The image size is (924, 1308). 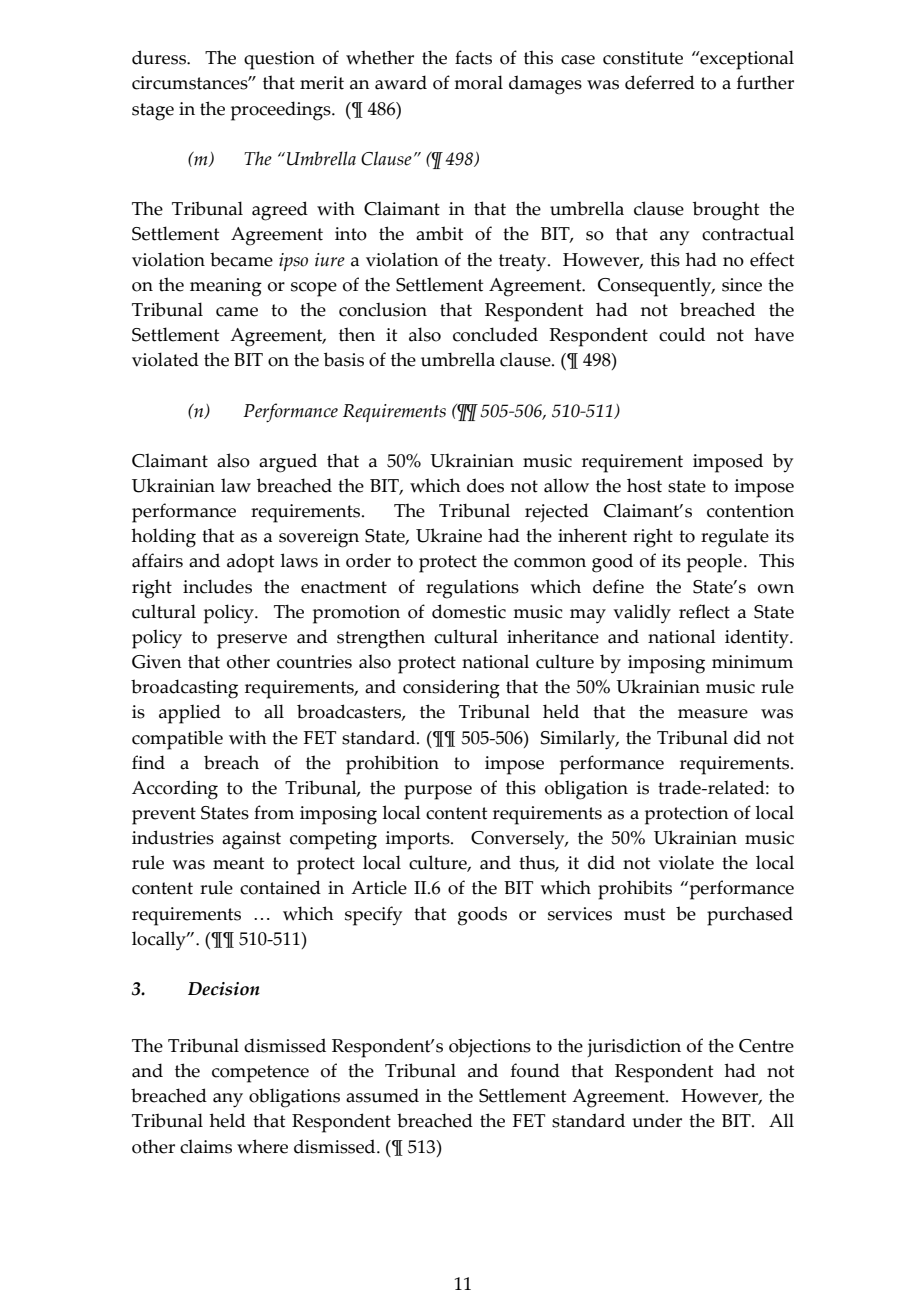 What do you see at coordinates (704, 611) in the screenshot?
I see `reflect` at bounding box center [704, 611].
